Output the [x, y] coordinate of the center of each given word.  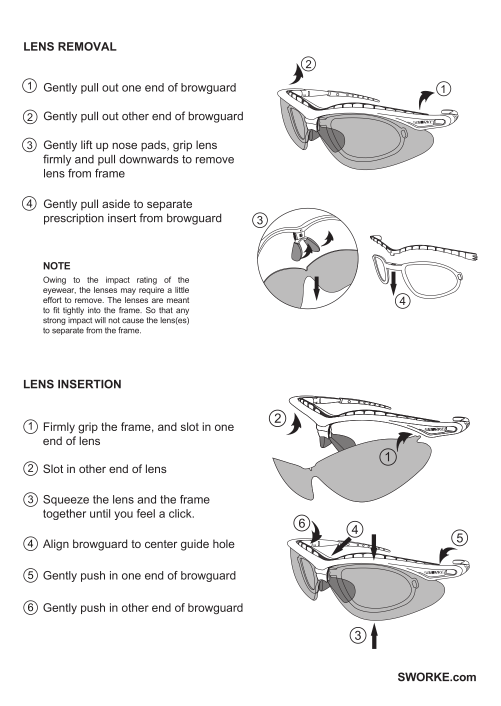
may [128, 291]
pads [154, 146]
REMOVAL [87, 46]
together [64, 514]
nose [124, 145]
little [182, 290]
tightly [73, 311]
